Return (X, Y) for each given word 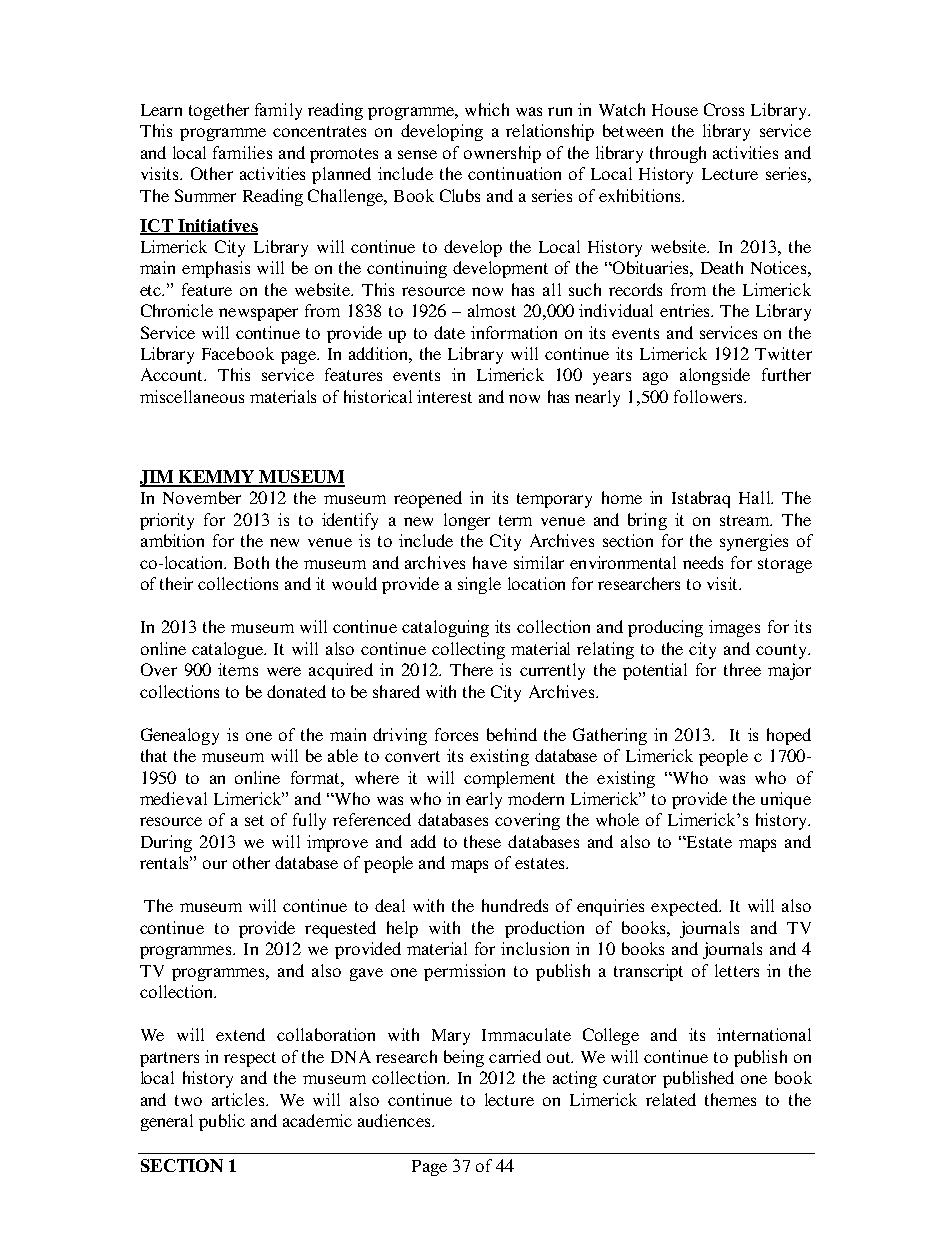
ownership (502, 154)
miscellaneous (192, 396)
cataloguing (445, 628)
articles (239, 1099)
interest (444, 396)
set (254, 820)
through (678, 154)
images (734, 628)
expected (686, 907)
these (482, 841)
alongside (715, 376)
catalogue (229, 650)
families (242, 152)
